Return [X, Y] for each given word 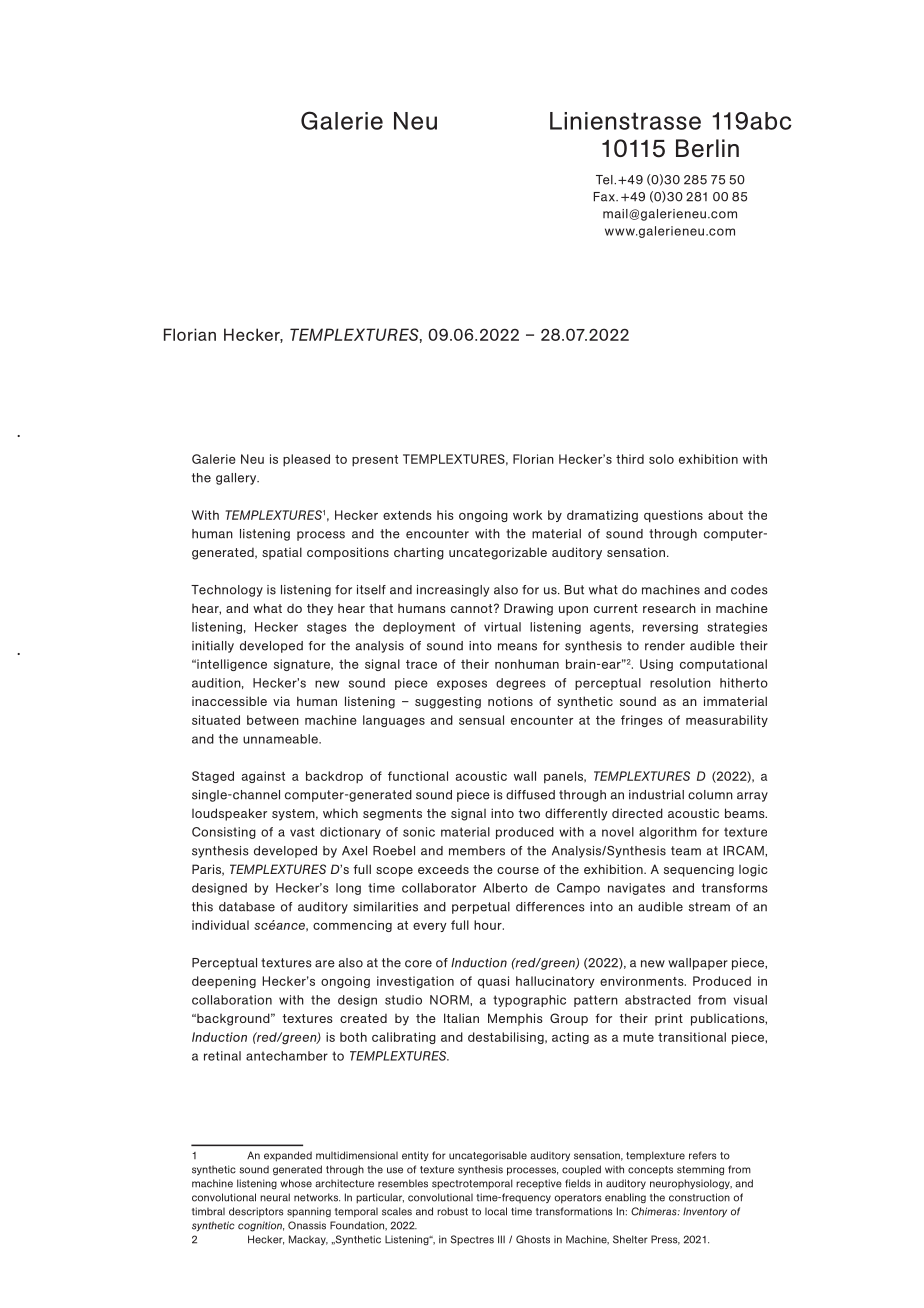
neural [275, 1197]
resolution [680, 683]
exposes [462, 685]
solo [661, 459]
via [281, 701]
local [496, 1211]
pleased [306, 460]
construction [699, 1197]
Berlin [707, 148]
